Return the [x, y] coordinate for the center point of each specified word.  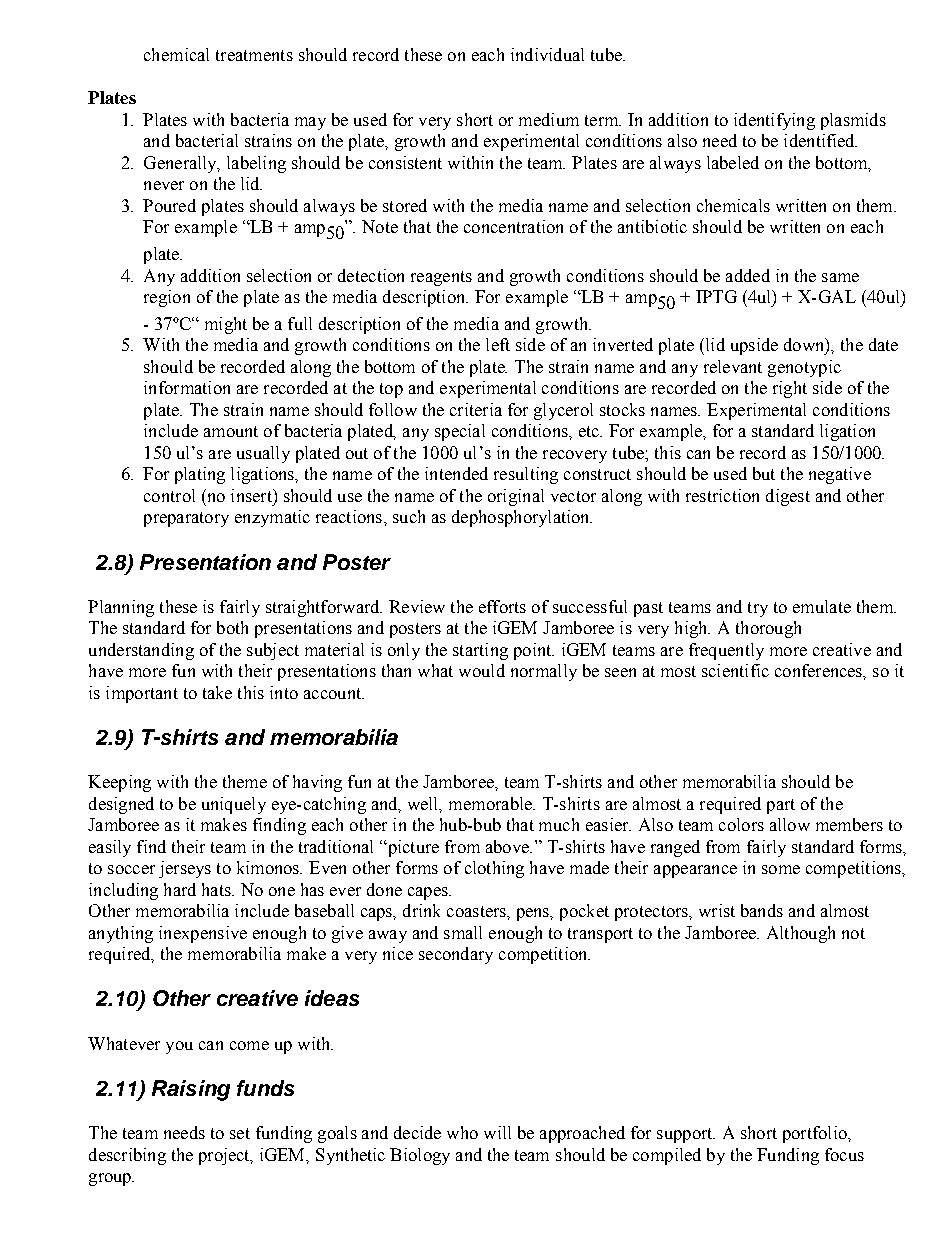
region [167, 298]
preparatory [186, 519]
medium [549, 119]
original [516, 497]
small [463, 932]
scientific [735, 670]
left [498, 344]
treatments [254, 55]
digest [788, 497]
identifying [774, 121]
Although [801, 934]
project [225, 1156]
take [217, 692]
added [748, 275]
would [482, 670]
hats [217, 889]
